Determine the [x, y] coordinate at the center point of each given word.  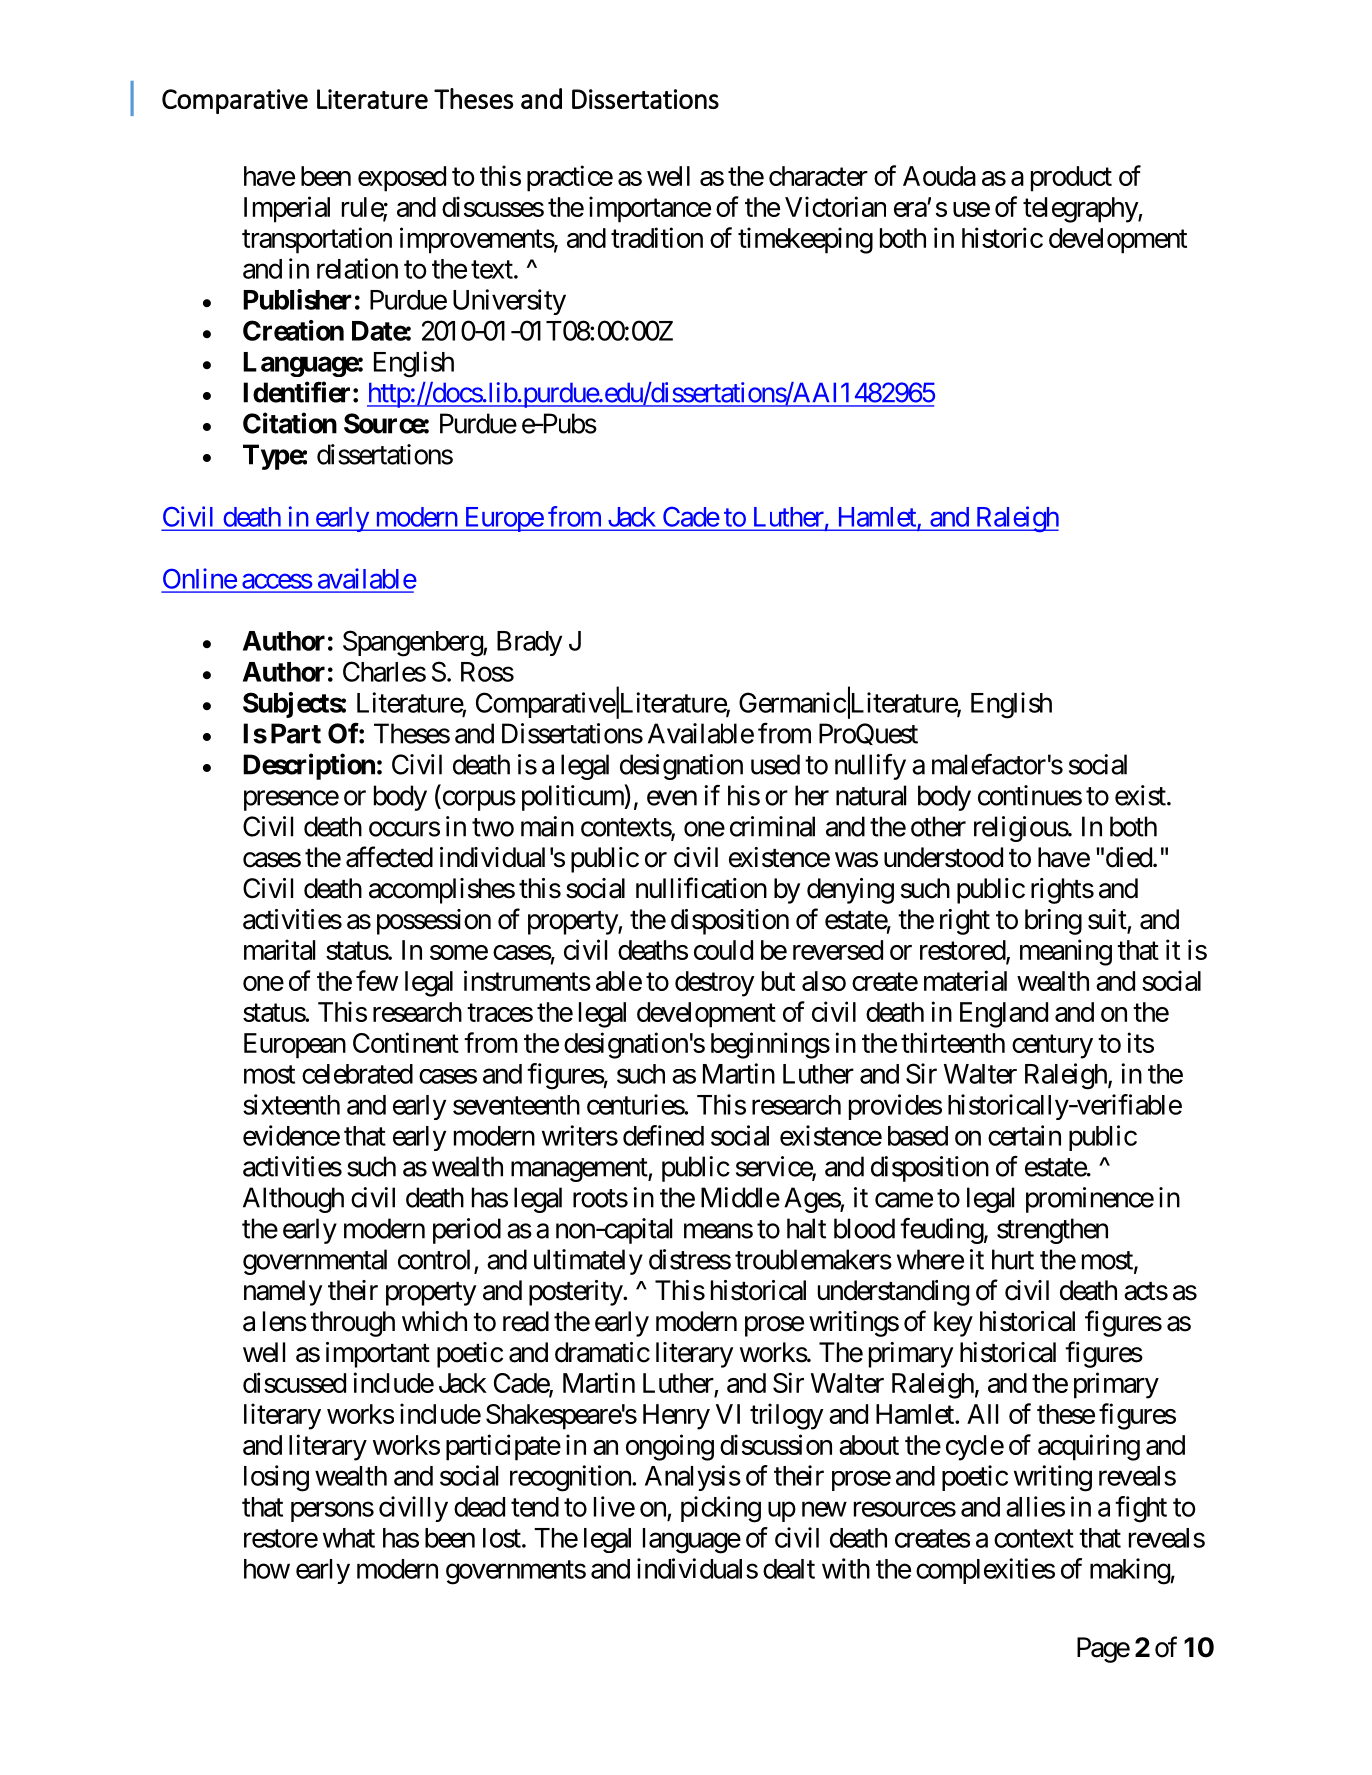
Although [293, 1200]
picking [721, 1509]
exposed [402, 179]
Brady [529, 643]
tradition [657, 237]
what [349, 1538]
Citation [290, 423]
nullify [870, 767]
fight [1141, 1509]
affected [389, 857]
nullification [701, 888]
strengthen [1052, 1231]
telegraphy [1081, 210]
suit [1108, 920]
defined [663, 1135]
